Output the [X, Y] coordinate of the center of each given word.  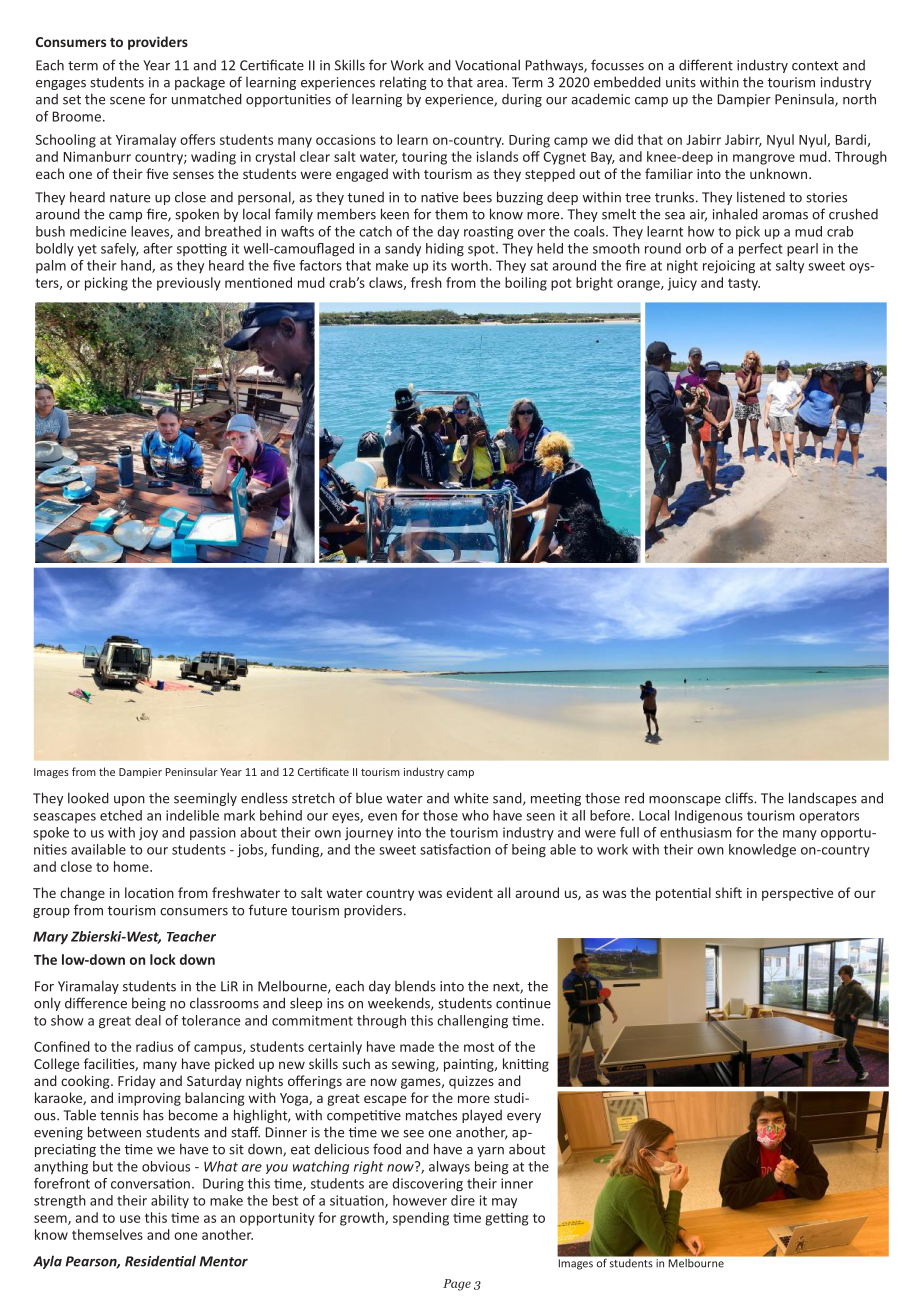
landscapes [823, 799]
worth [470, 265]
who [475, 815]
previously [189, 284]
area [491, 84]
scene [127, 101]
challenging [472, 1022]
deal [148, 1020]
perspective [797, 894]
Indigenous [709, 817]
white [471, 798]
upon [129, 801]
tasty [744, 284]
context [815, 66]
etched [121, 815]
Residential [160, 1261]
